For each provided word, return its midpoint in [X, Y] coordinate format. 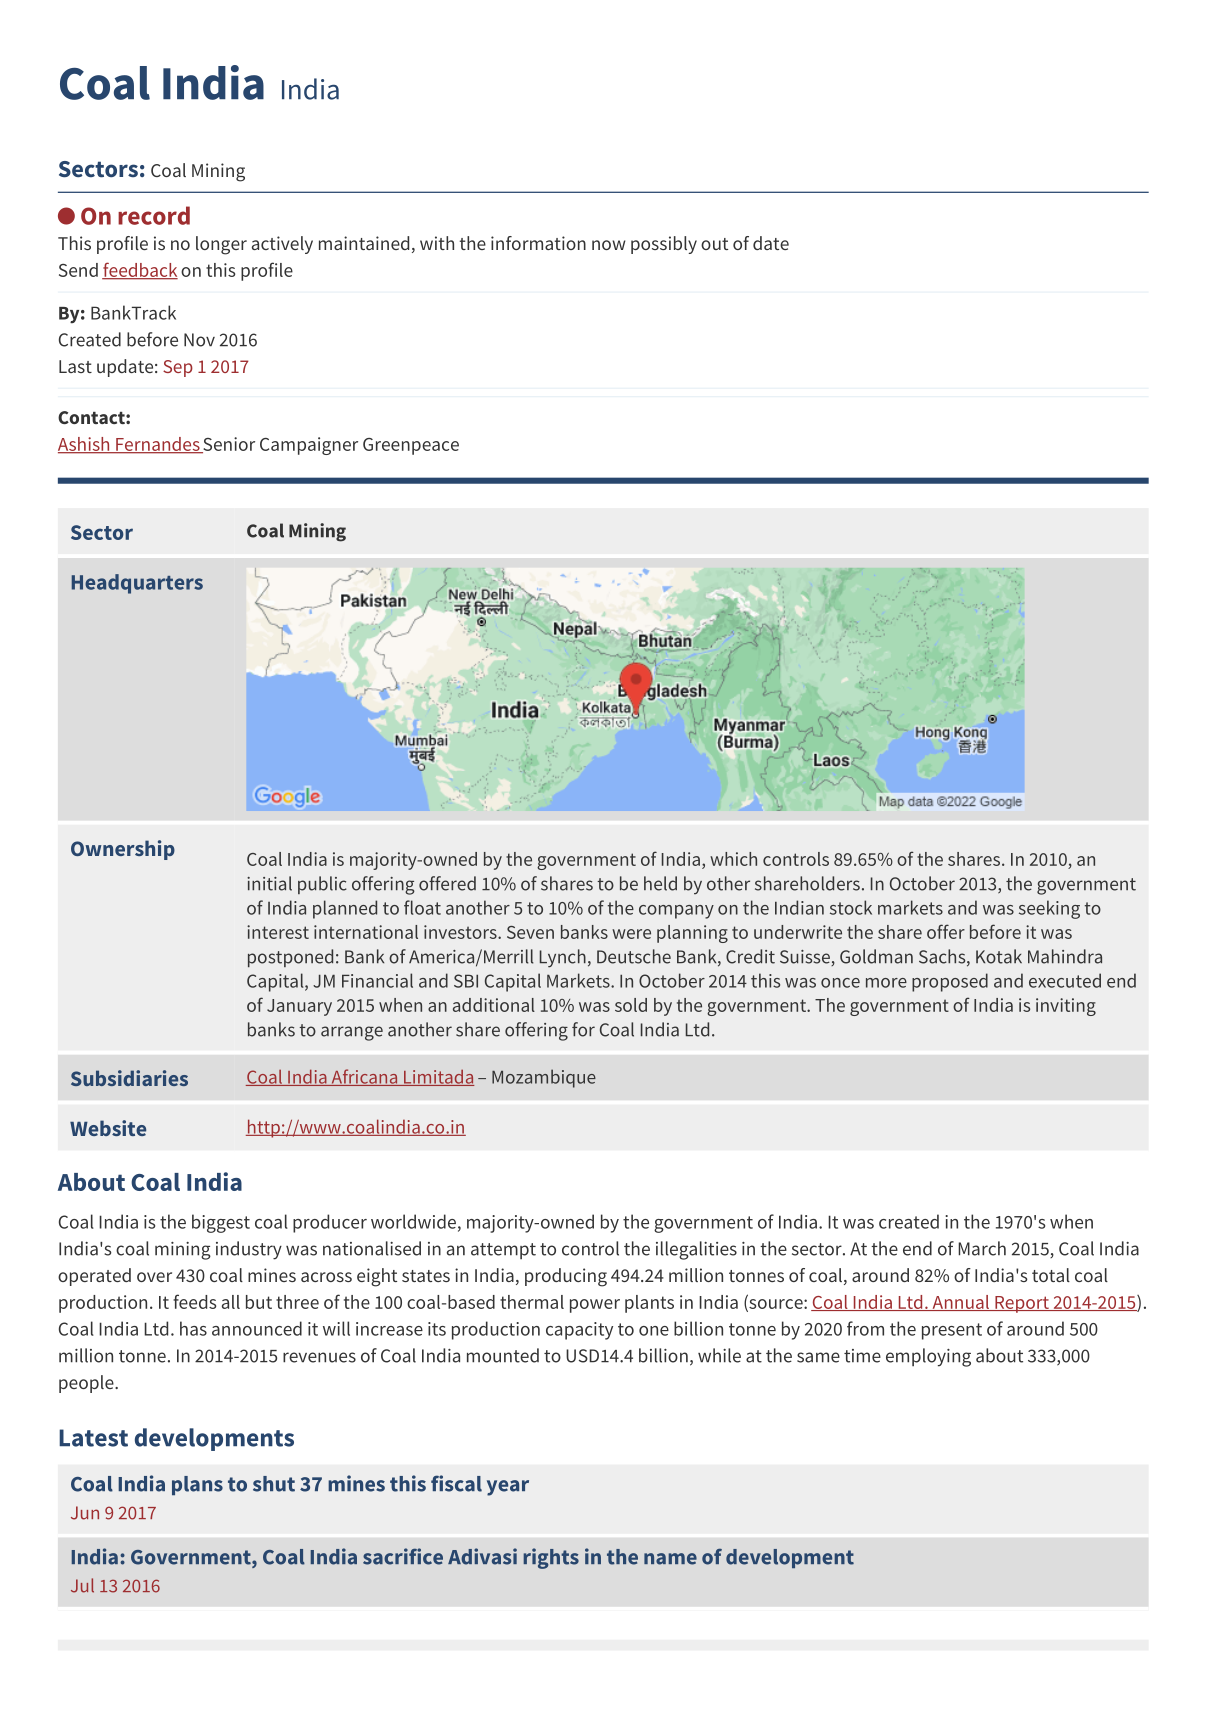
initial [269, 883]
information [538, 243]
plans [197, 1485]
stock [851, 907]
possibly [664, 245]
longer [221, 245]
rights [551, 1558]
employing [928, 1357]
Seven [530, 932]
